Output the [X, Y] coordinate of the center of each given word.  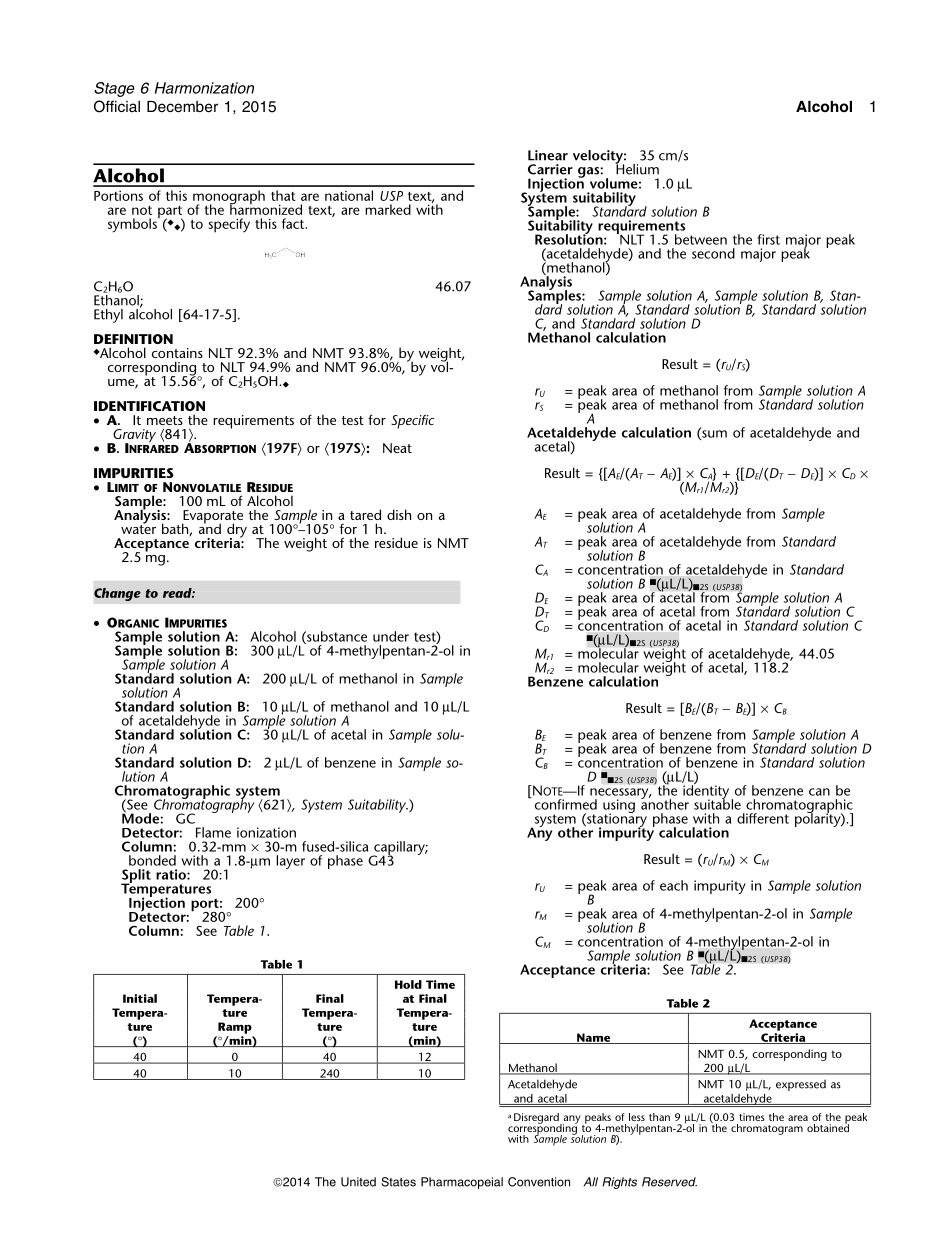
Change [117, 594]
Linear [548, 155]
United [358, 1182]
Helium [637, 168]
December [182, 107]
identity [707, 792]
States [398, 1182]
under [391, 636]
